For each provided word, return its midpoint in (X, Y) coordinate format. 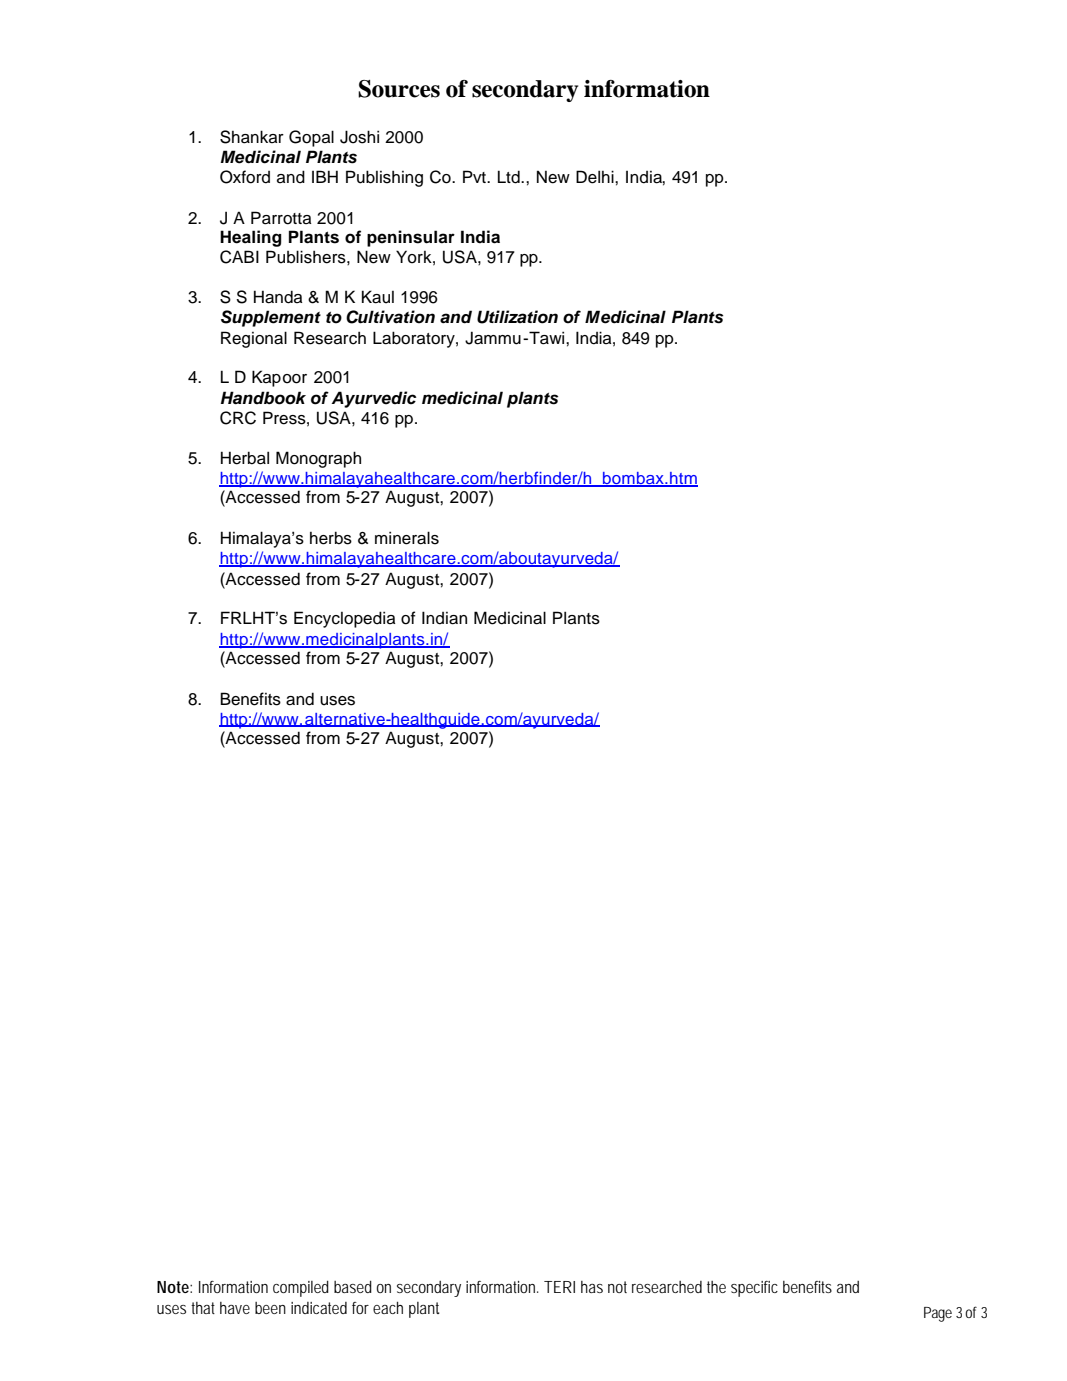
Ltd (510, 177)
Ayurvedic (373, 399)
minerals (407, 538)
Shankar (252, 137)
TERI (559, 1287)
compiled (301, 1288)
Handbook (263, 398)
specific (754, 1289)
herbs (331, 538)
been (270, 1308)
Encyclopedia (344, 619)
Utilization (517, 317)
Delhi (596, 177)
